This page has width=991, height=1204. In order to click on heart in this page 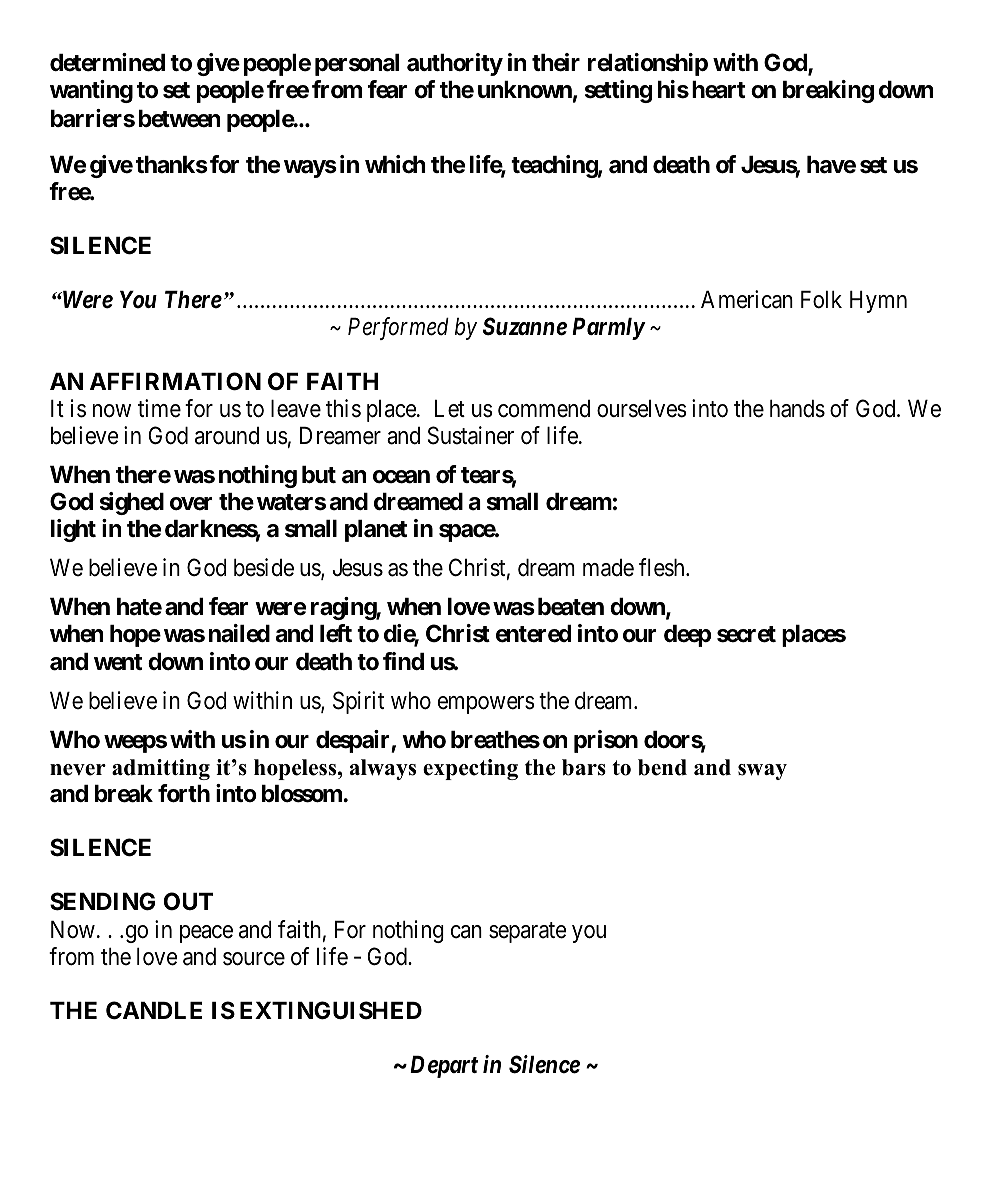, I will do `click(718, 90)`.
